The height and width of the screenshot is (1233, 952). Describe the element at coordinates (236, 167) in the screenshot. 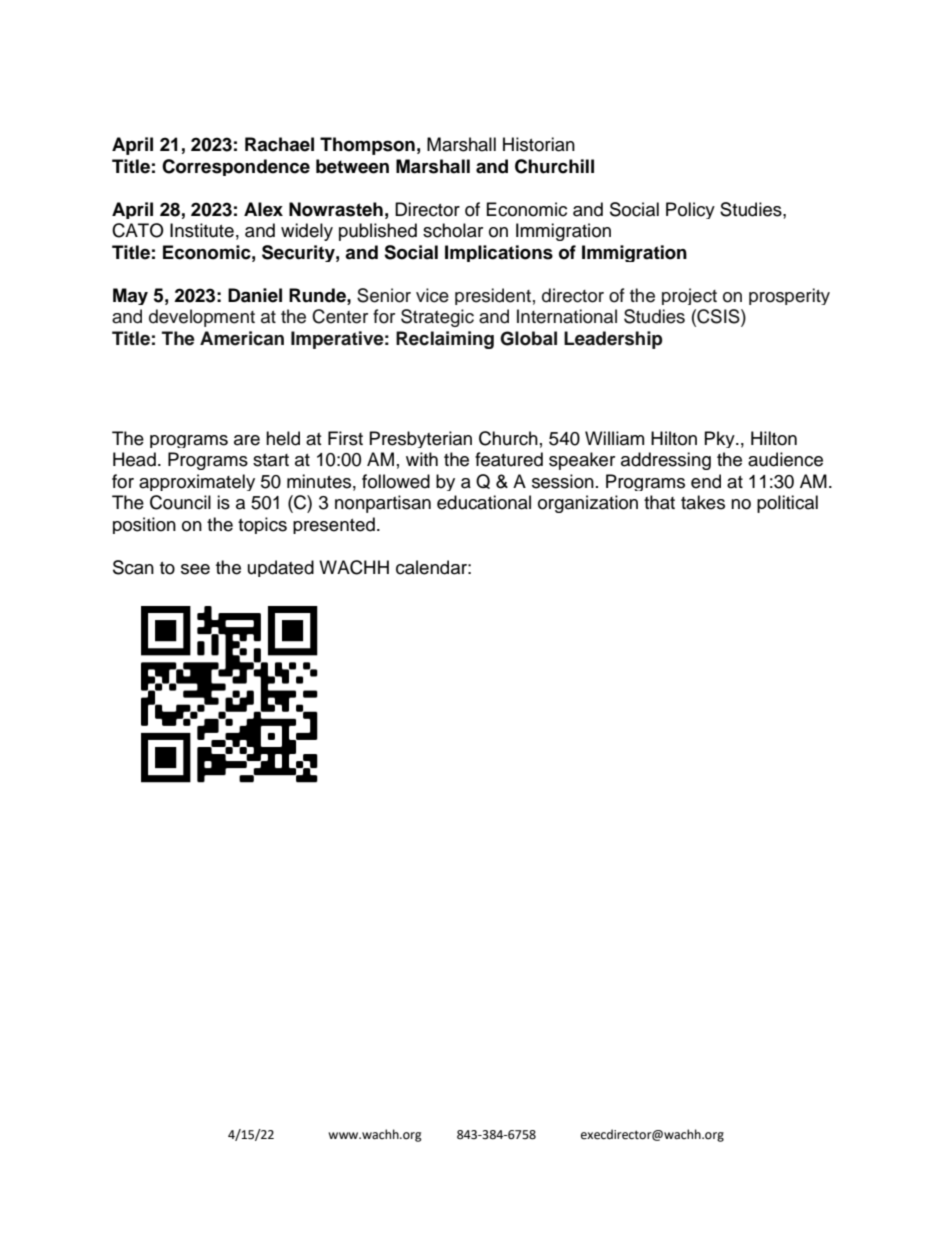

I see `Correspondence` at that location.
